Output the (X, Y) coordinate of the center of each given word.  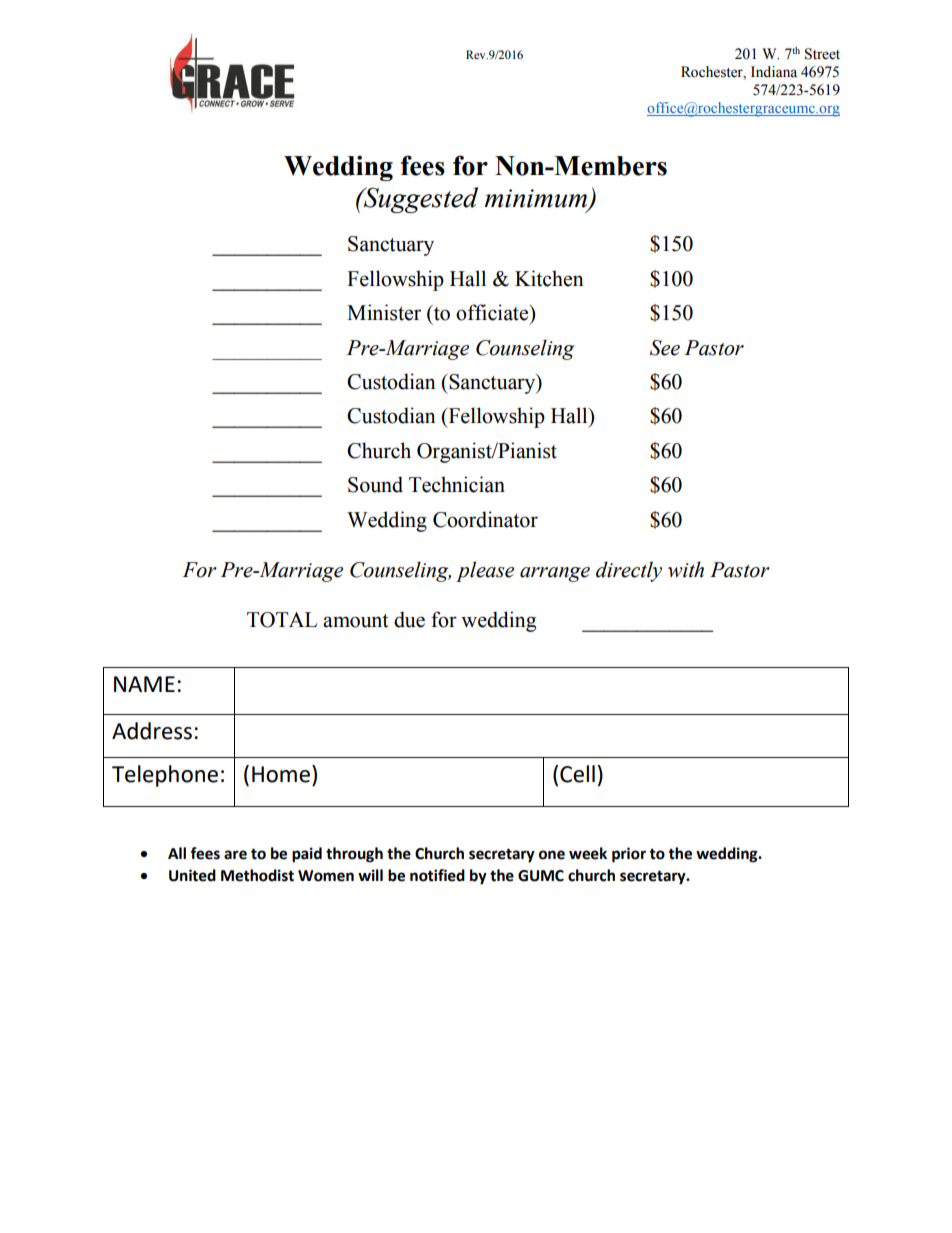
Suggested (419, 200)
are (235, 855)
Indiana (774, 72)
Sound (375, 484)
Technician (457, 484)
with (686, 569)
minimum (537, 199)
